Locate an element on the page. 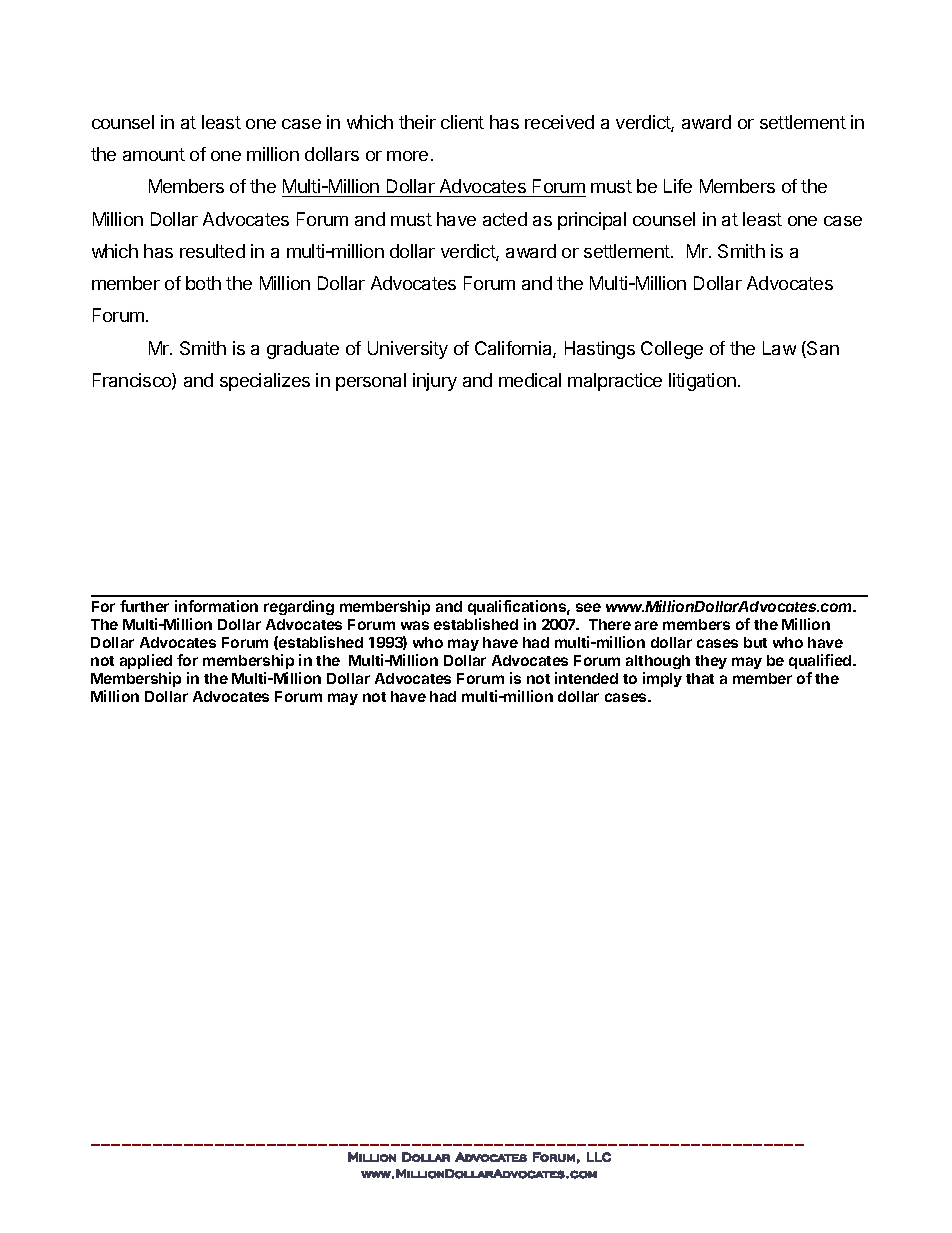 Image resolution: width=952 pixels, height=1233 pixels. was is located at coordinates (415, 625).
